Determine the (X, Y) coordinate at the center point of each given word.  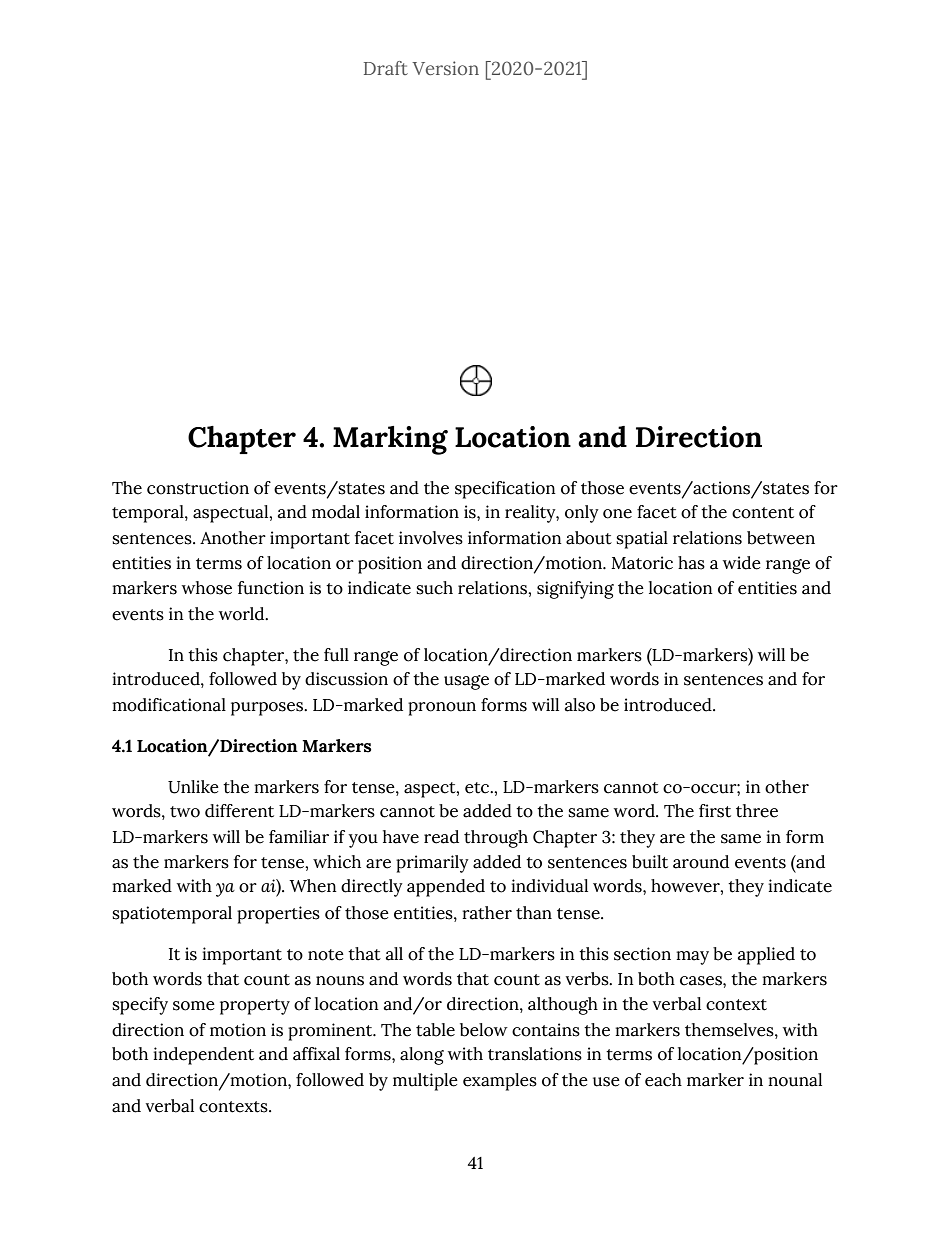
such (434, 588)
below (484, 1030)
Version (445, 68)
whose (207, 588)
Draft (386, 68)
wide (742, 563)
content (763, 513)
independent (203, 1056)
